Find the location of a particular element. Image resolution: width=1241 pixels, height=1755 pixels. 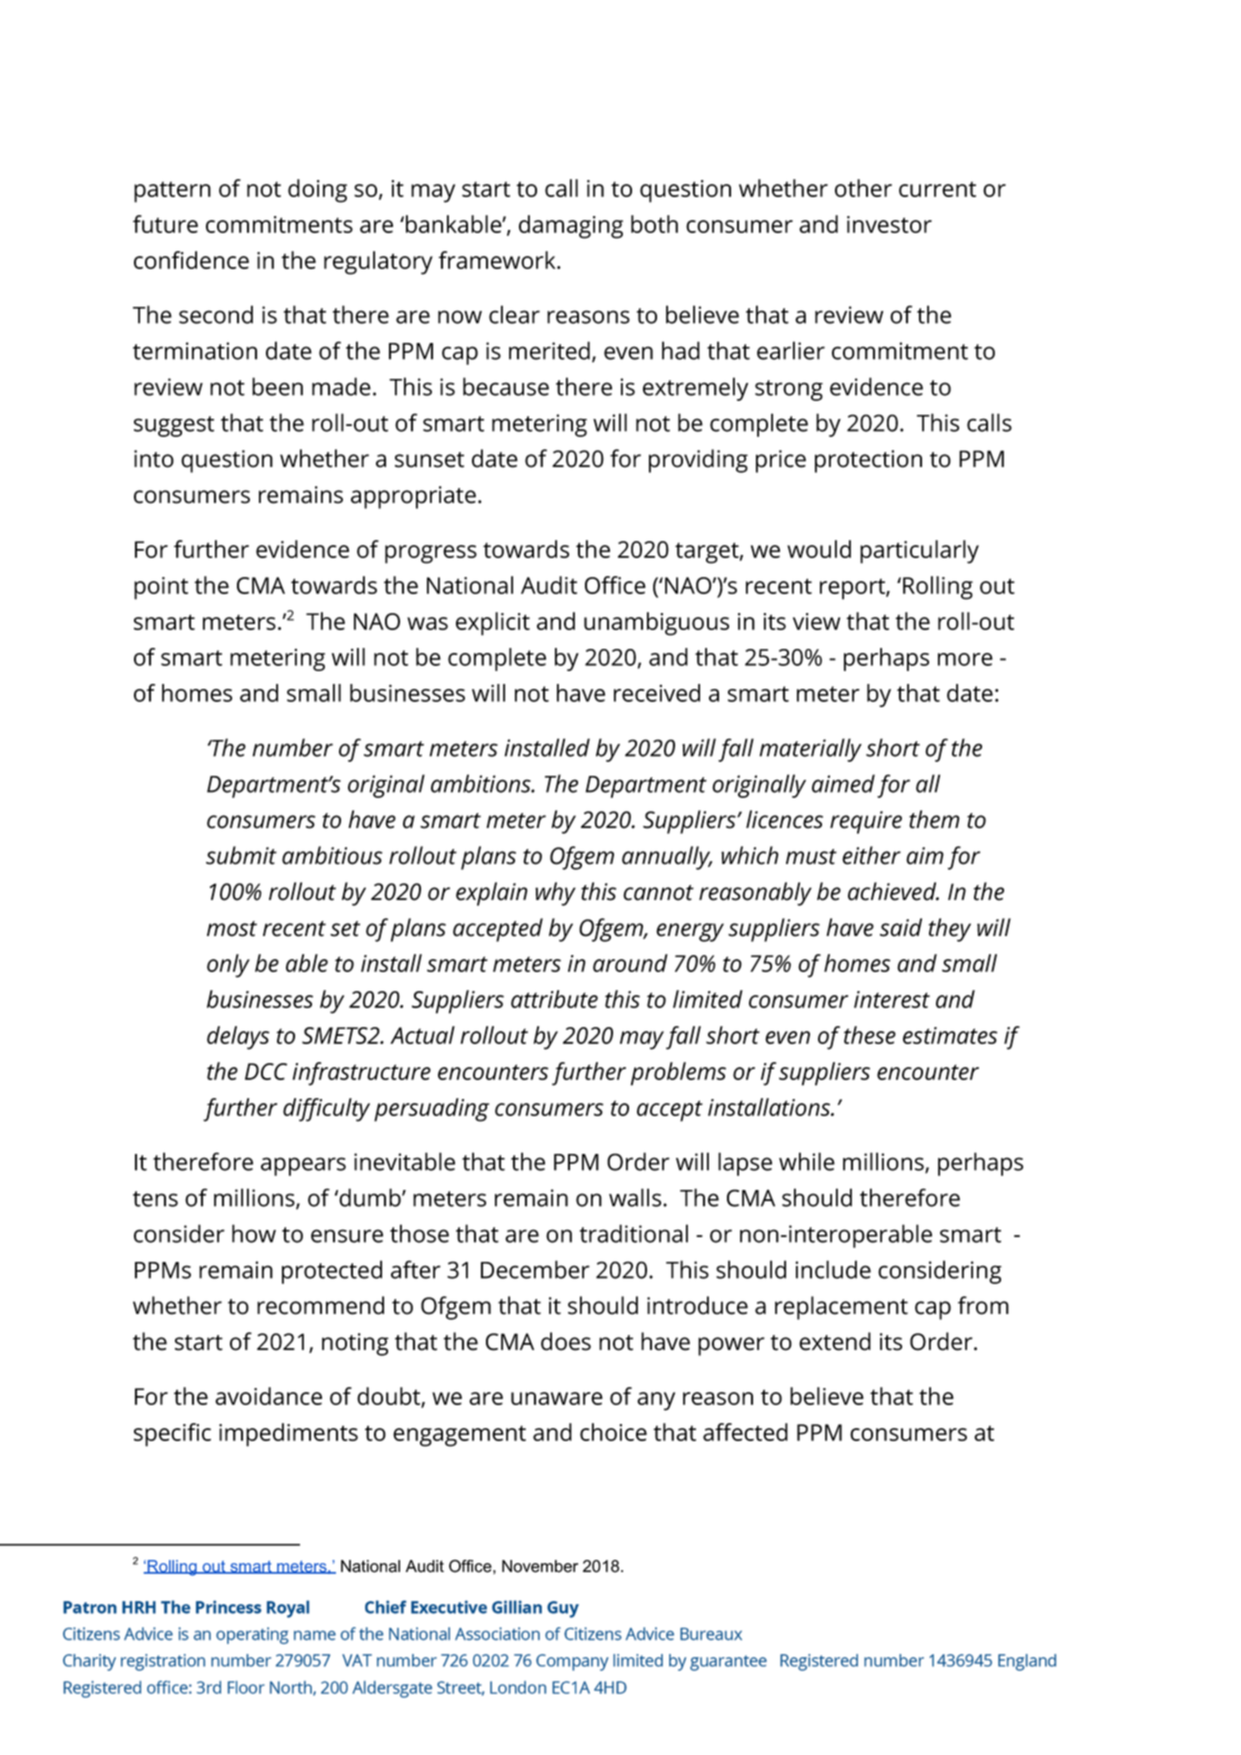

damaging is located at coordinates (571, 227).
